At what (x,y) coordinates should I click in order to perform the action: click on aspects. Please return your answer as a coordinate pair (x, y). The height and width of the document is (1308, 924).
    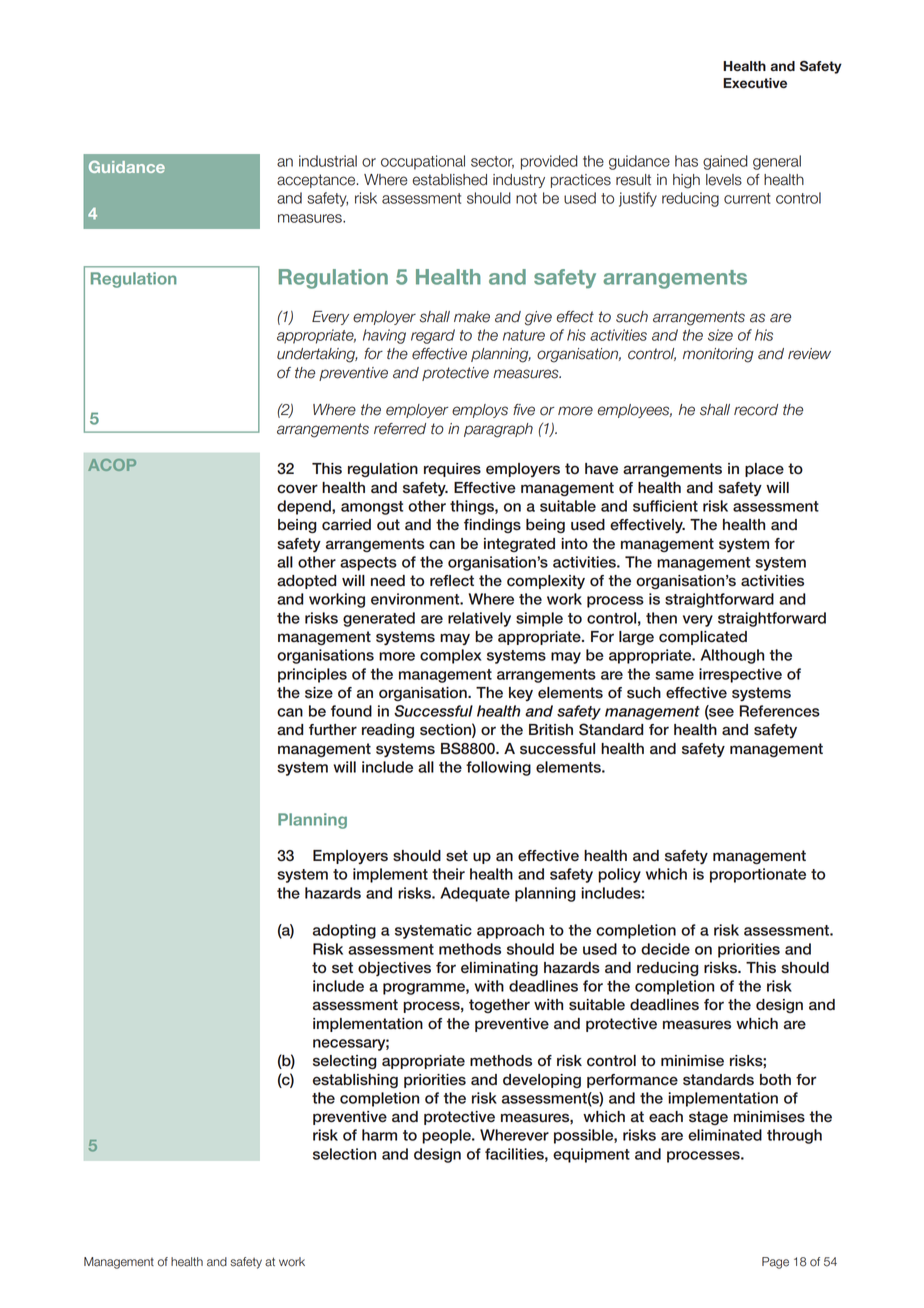
    Looking at the image, I should click on (368, 564).
